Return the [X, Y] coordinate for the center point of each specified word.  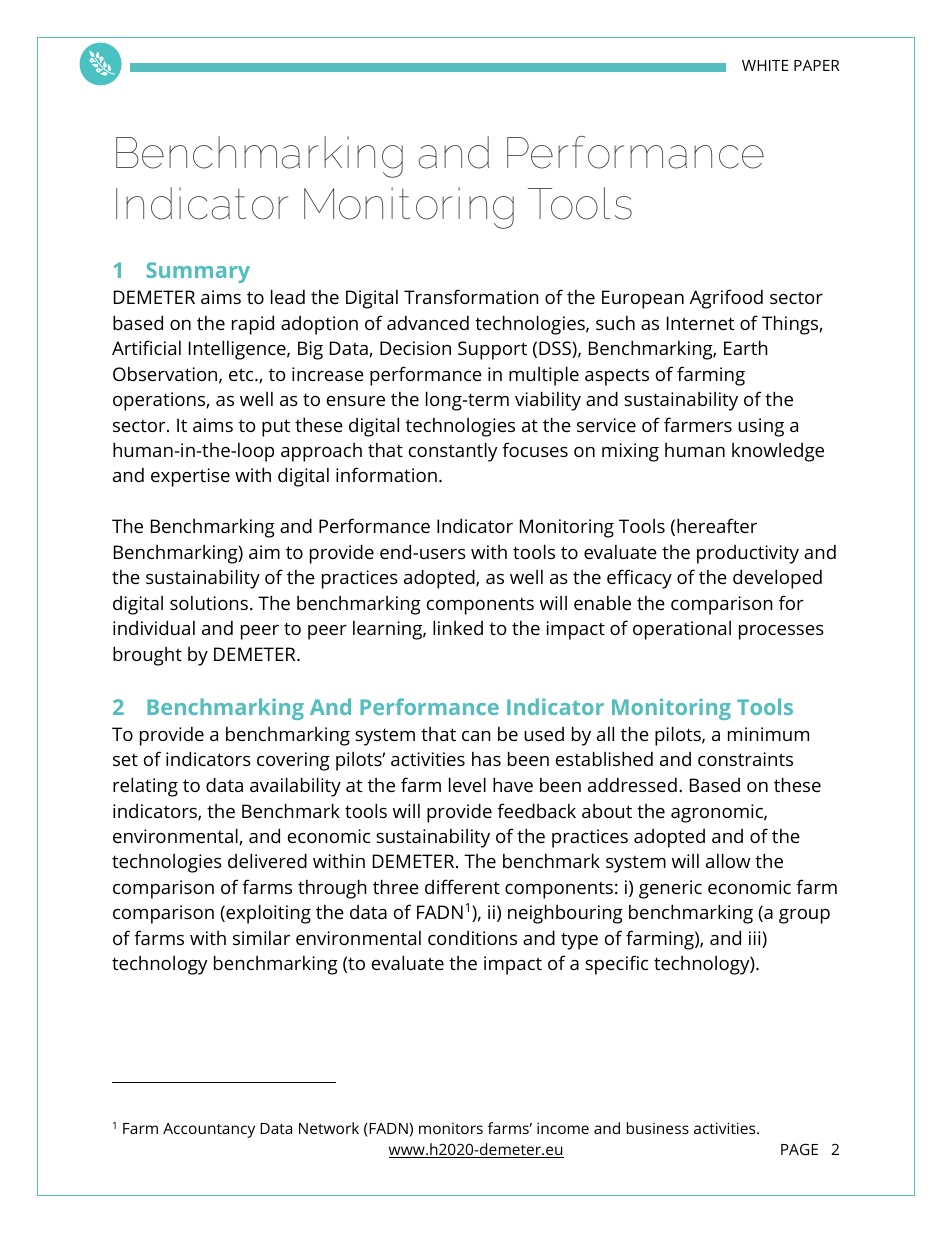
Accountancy [209, 1130]
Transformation [471, 296]
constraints [745, 759]
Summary [198, 272]
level [467, 784]
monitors [451, 1128]
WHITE [765, 65]
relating [145, 787]
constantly [453, 452]
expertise [190, 477]
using [761, 427]
